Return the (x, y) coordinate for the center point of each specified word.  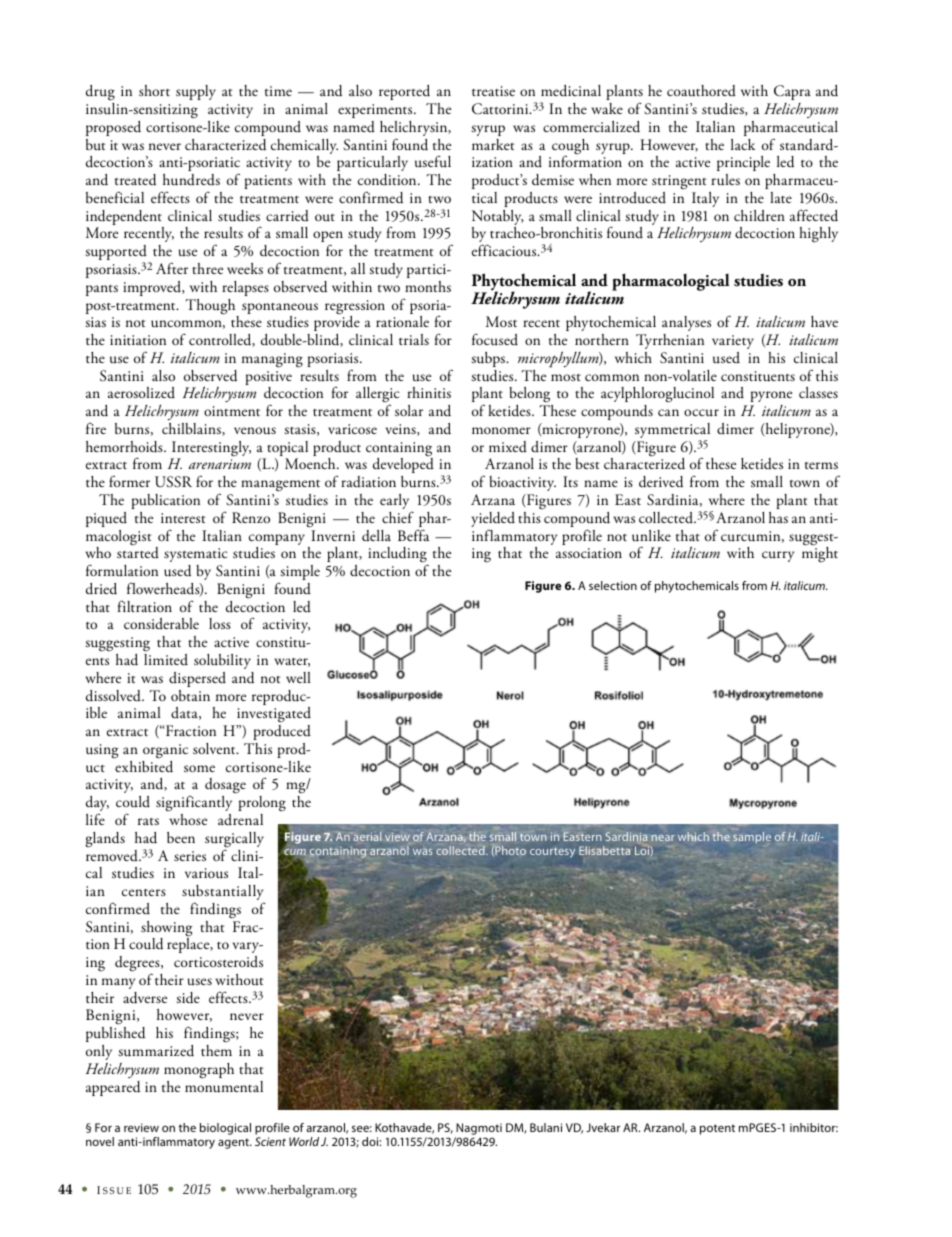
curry (778, 556)
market (493, 144)
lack (743, 144)
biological (225, 1129)
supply (196, 92)
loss (220, 623)
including (398, 556)
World (304, 1141)
